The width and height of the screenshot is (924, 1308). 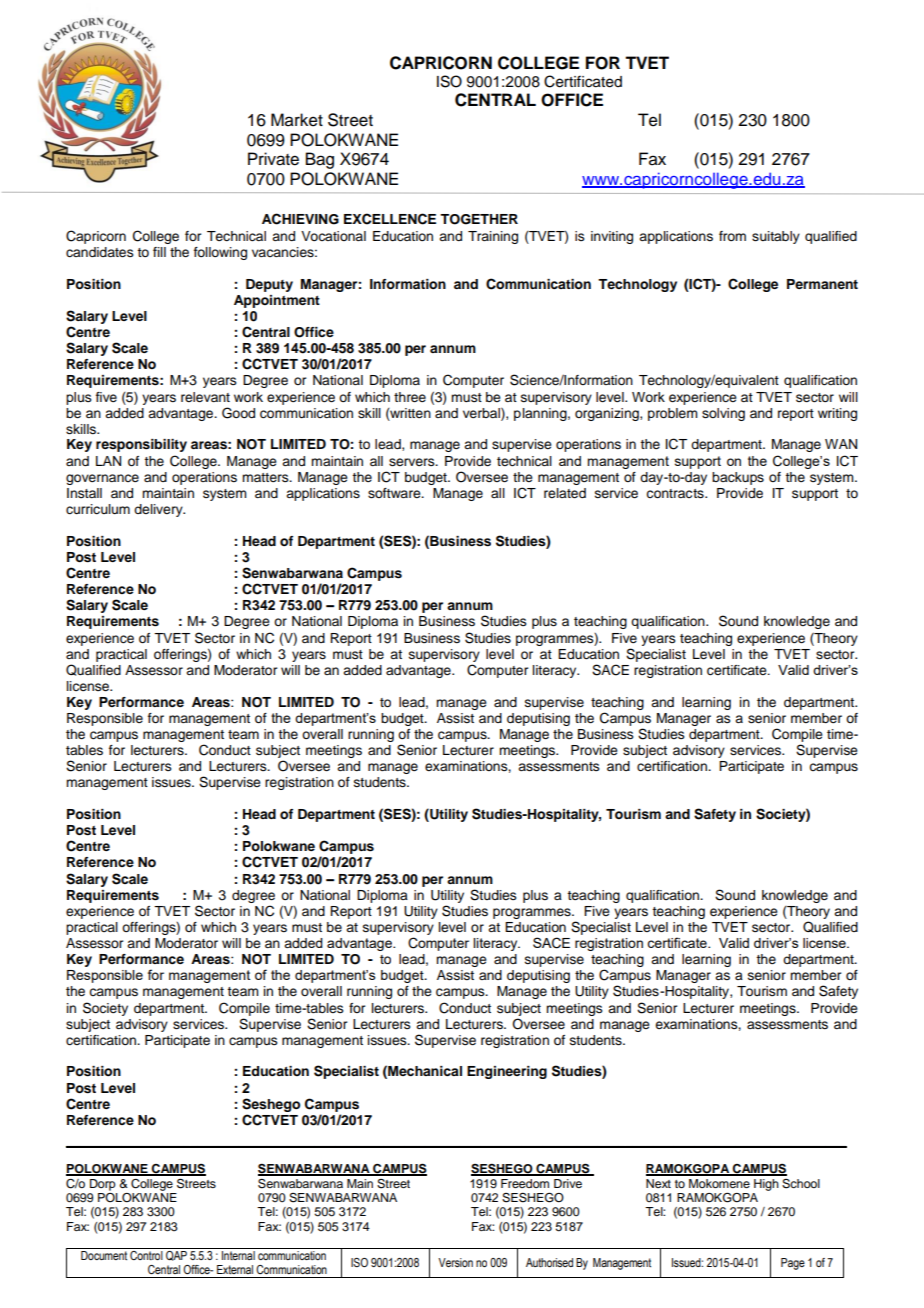 I want to click on contracts, so click(x=676, y=494).
